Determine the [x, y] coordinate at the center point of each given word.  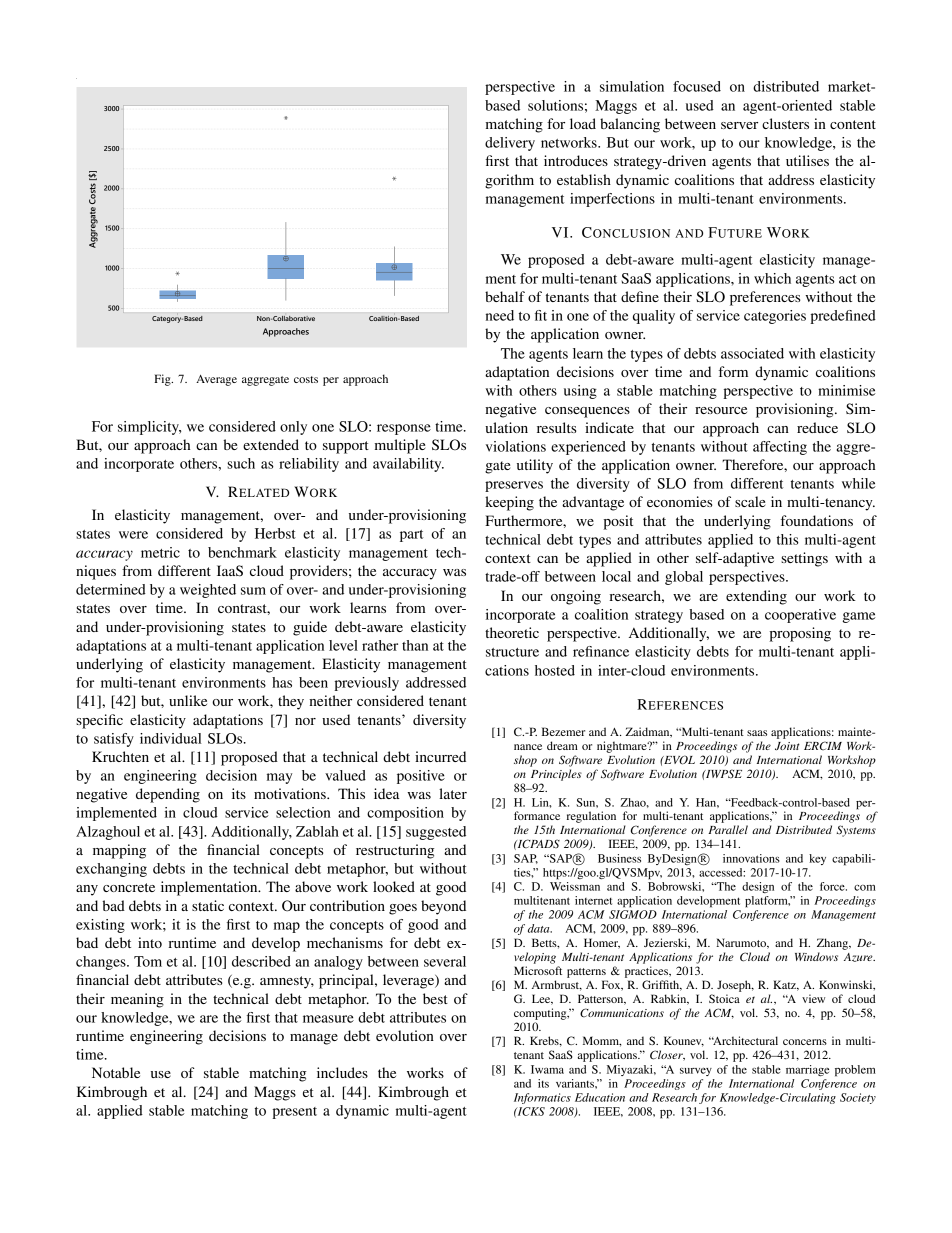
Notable [116, 1072]
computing [541, 1014]
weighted [208, 591]
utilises [807, 160]
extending [756, 597]
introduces [576, 160]
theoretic [512, 632]
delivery [510, 144]
